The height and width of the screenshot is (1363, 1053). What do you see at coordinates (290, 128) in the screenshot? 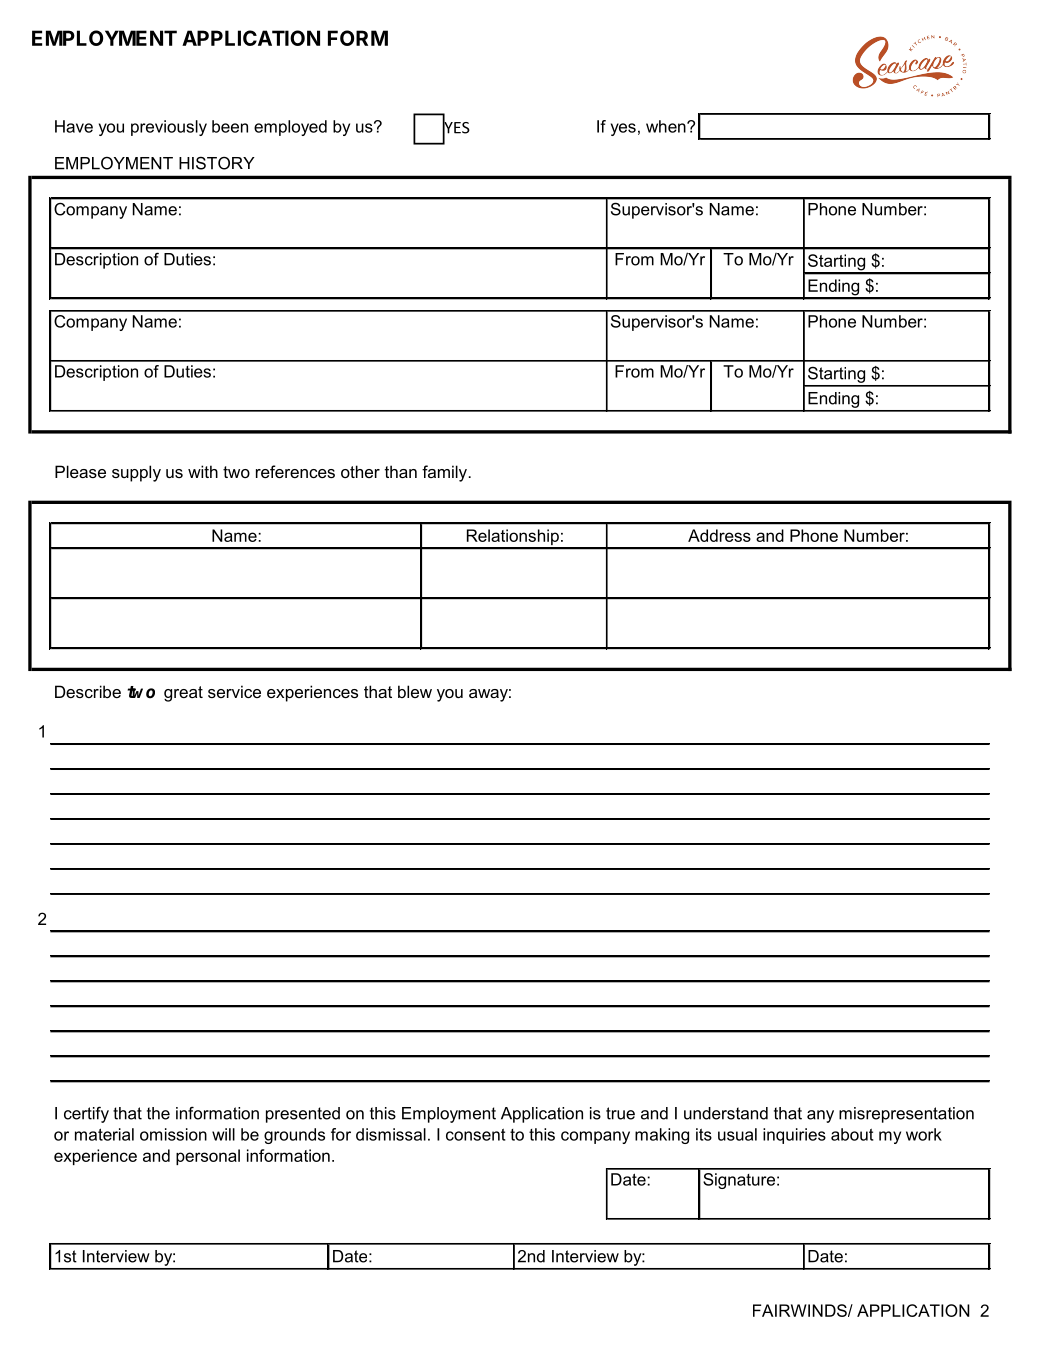
I see `employed` at bounding box center [290, 128].
